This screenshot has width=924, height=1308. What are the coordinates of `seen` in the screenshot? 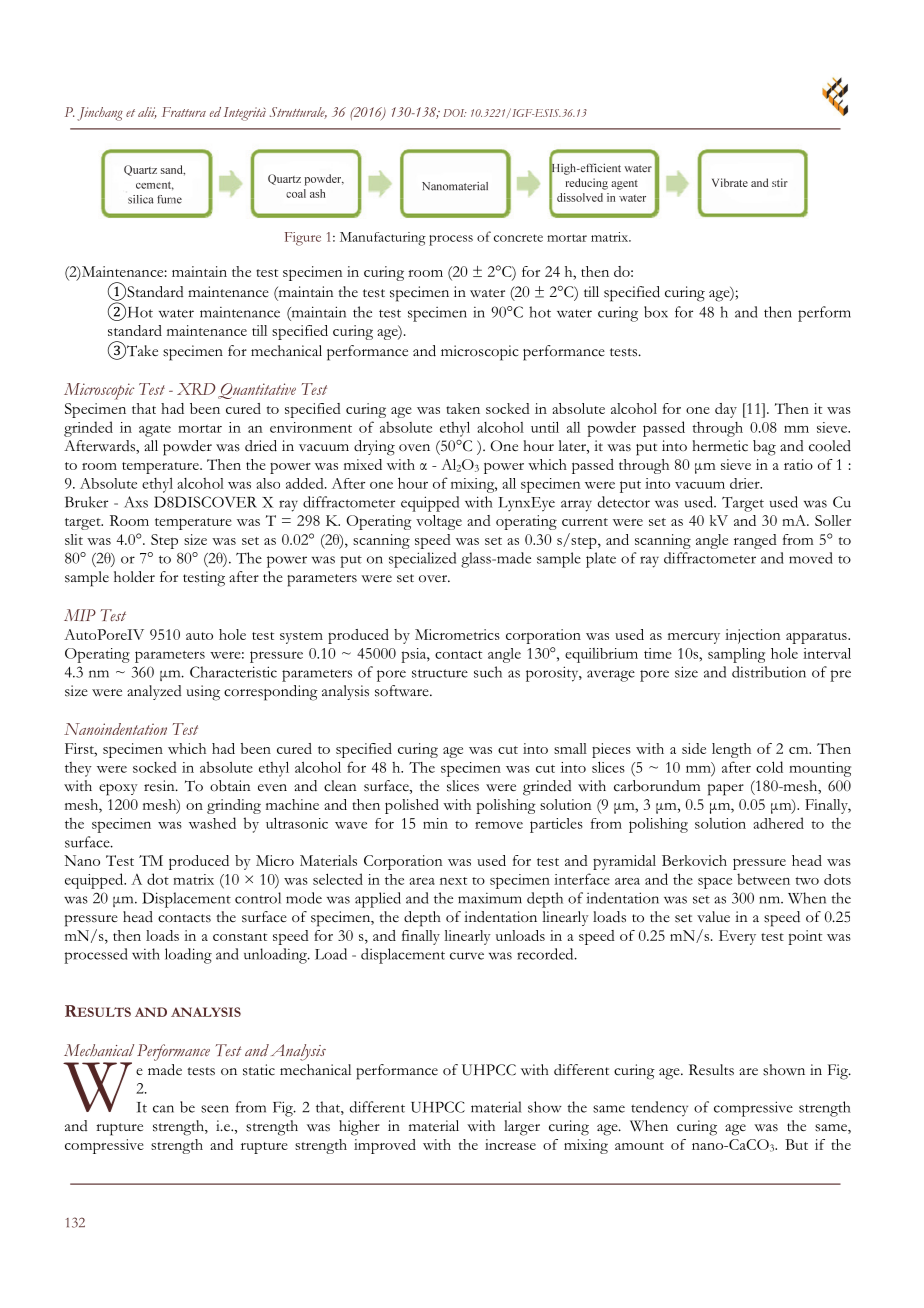 It's located at (215, 1109).
